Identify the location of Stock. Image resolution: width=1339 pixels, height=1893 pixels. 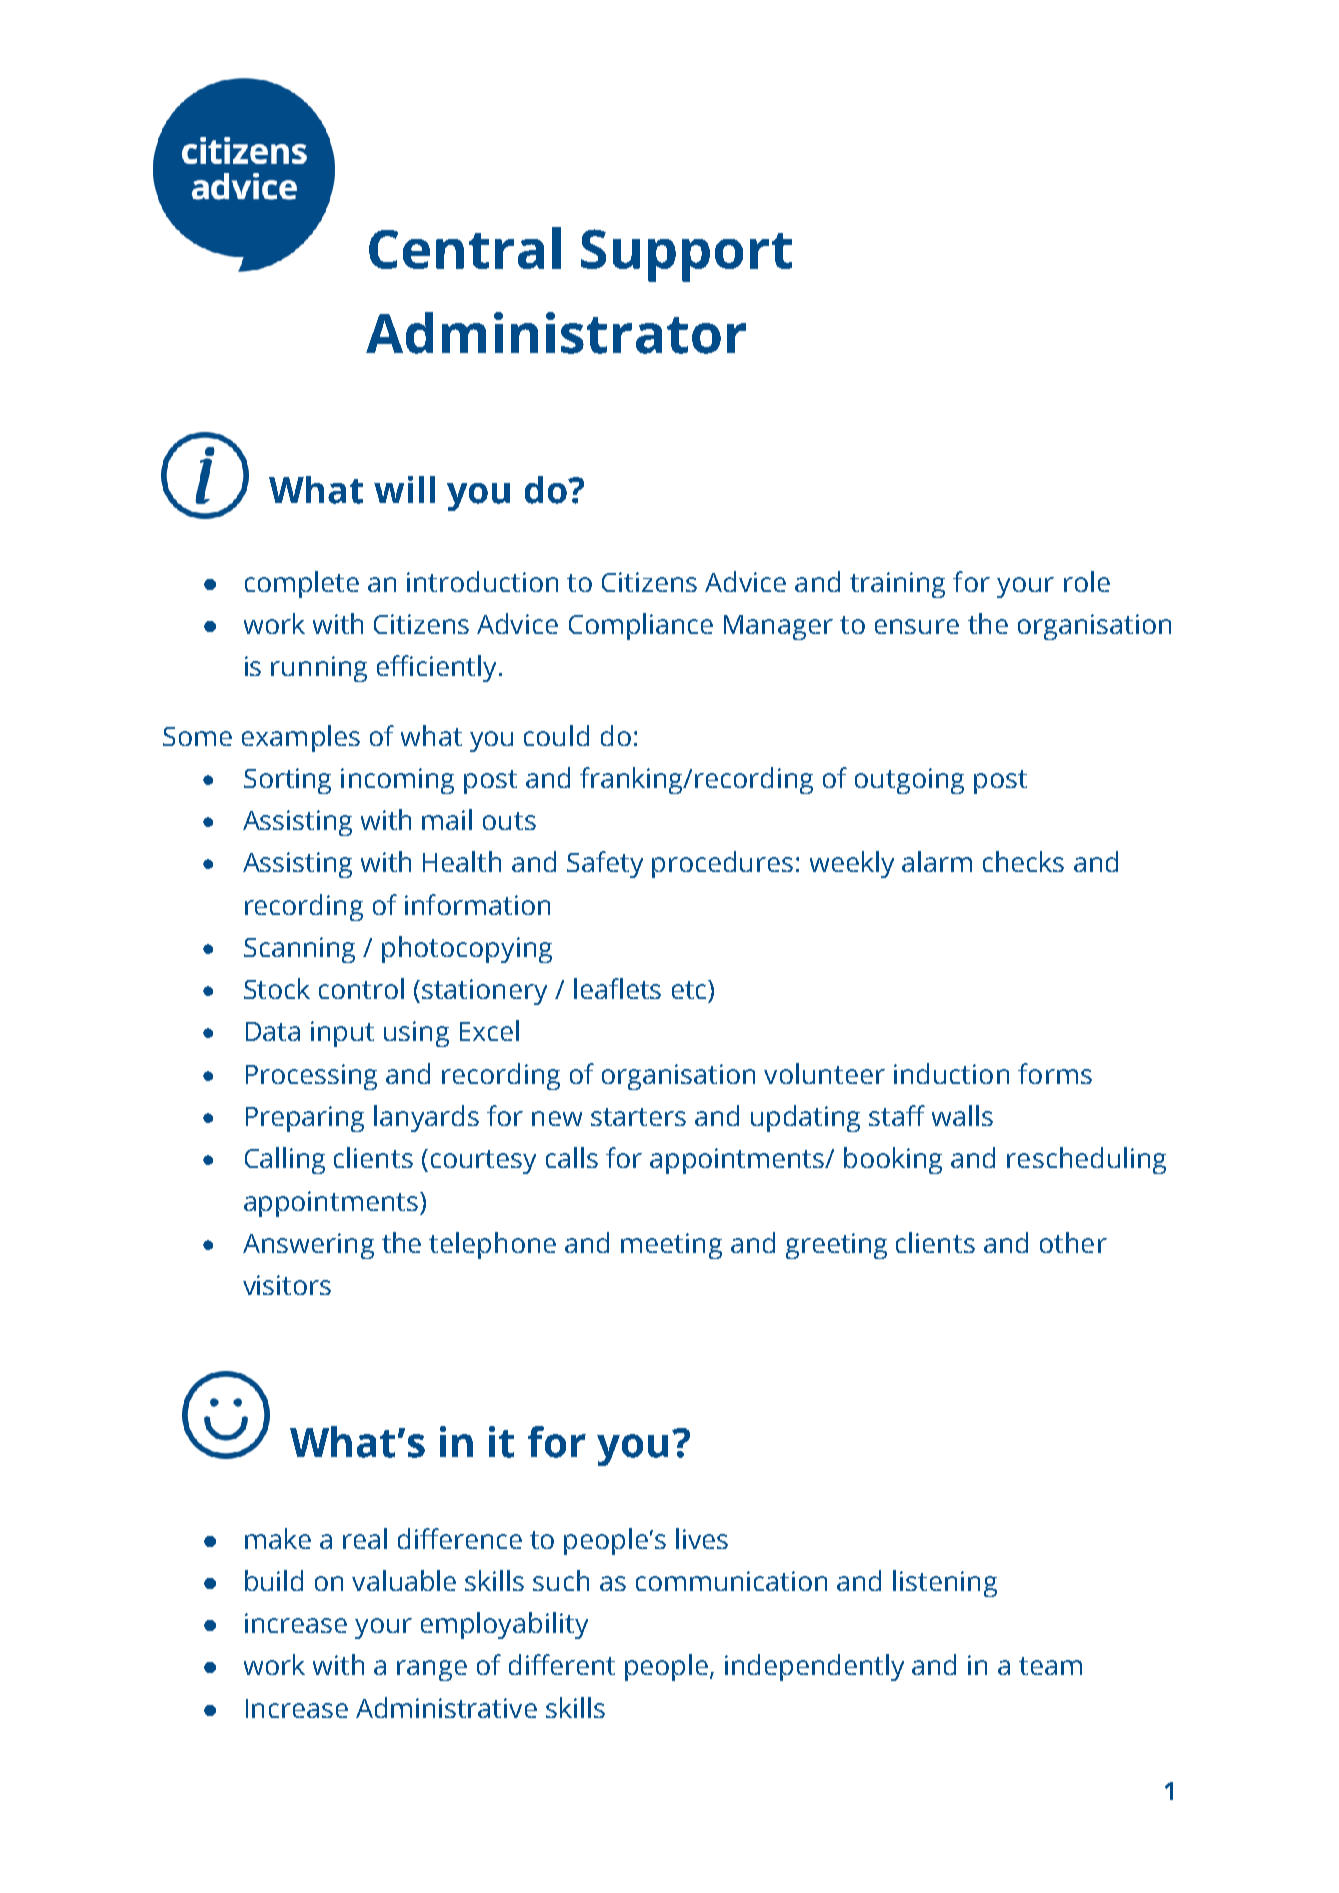
(277, 988).
